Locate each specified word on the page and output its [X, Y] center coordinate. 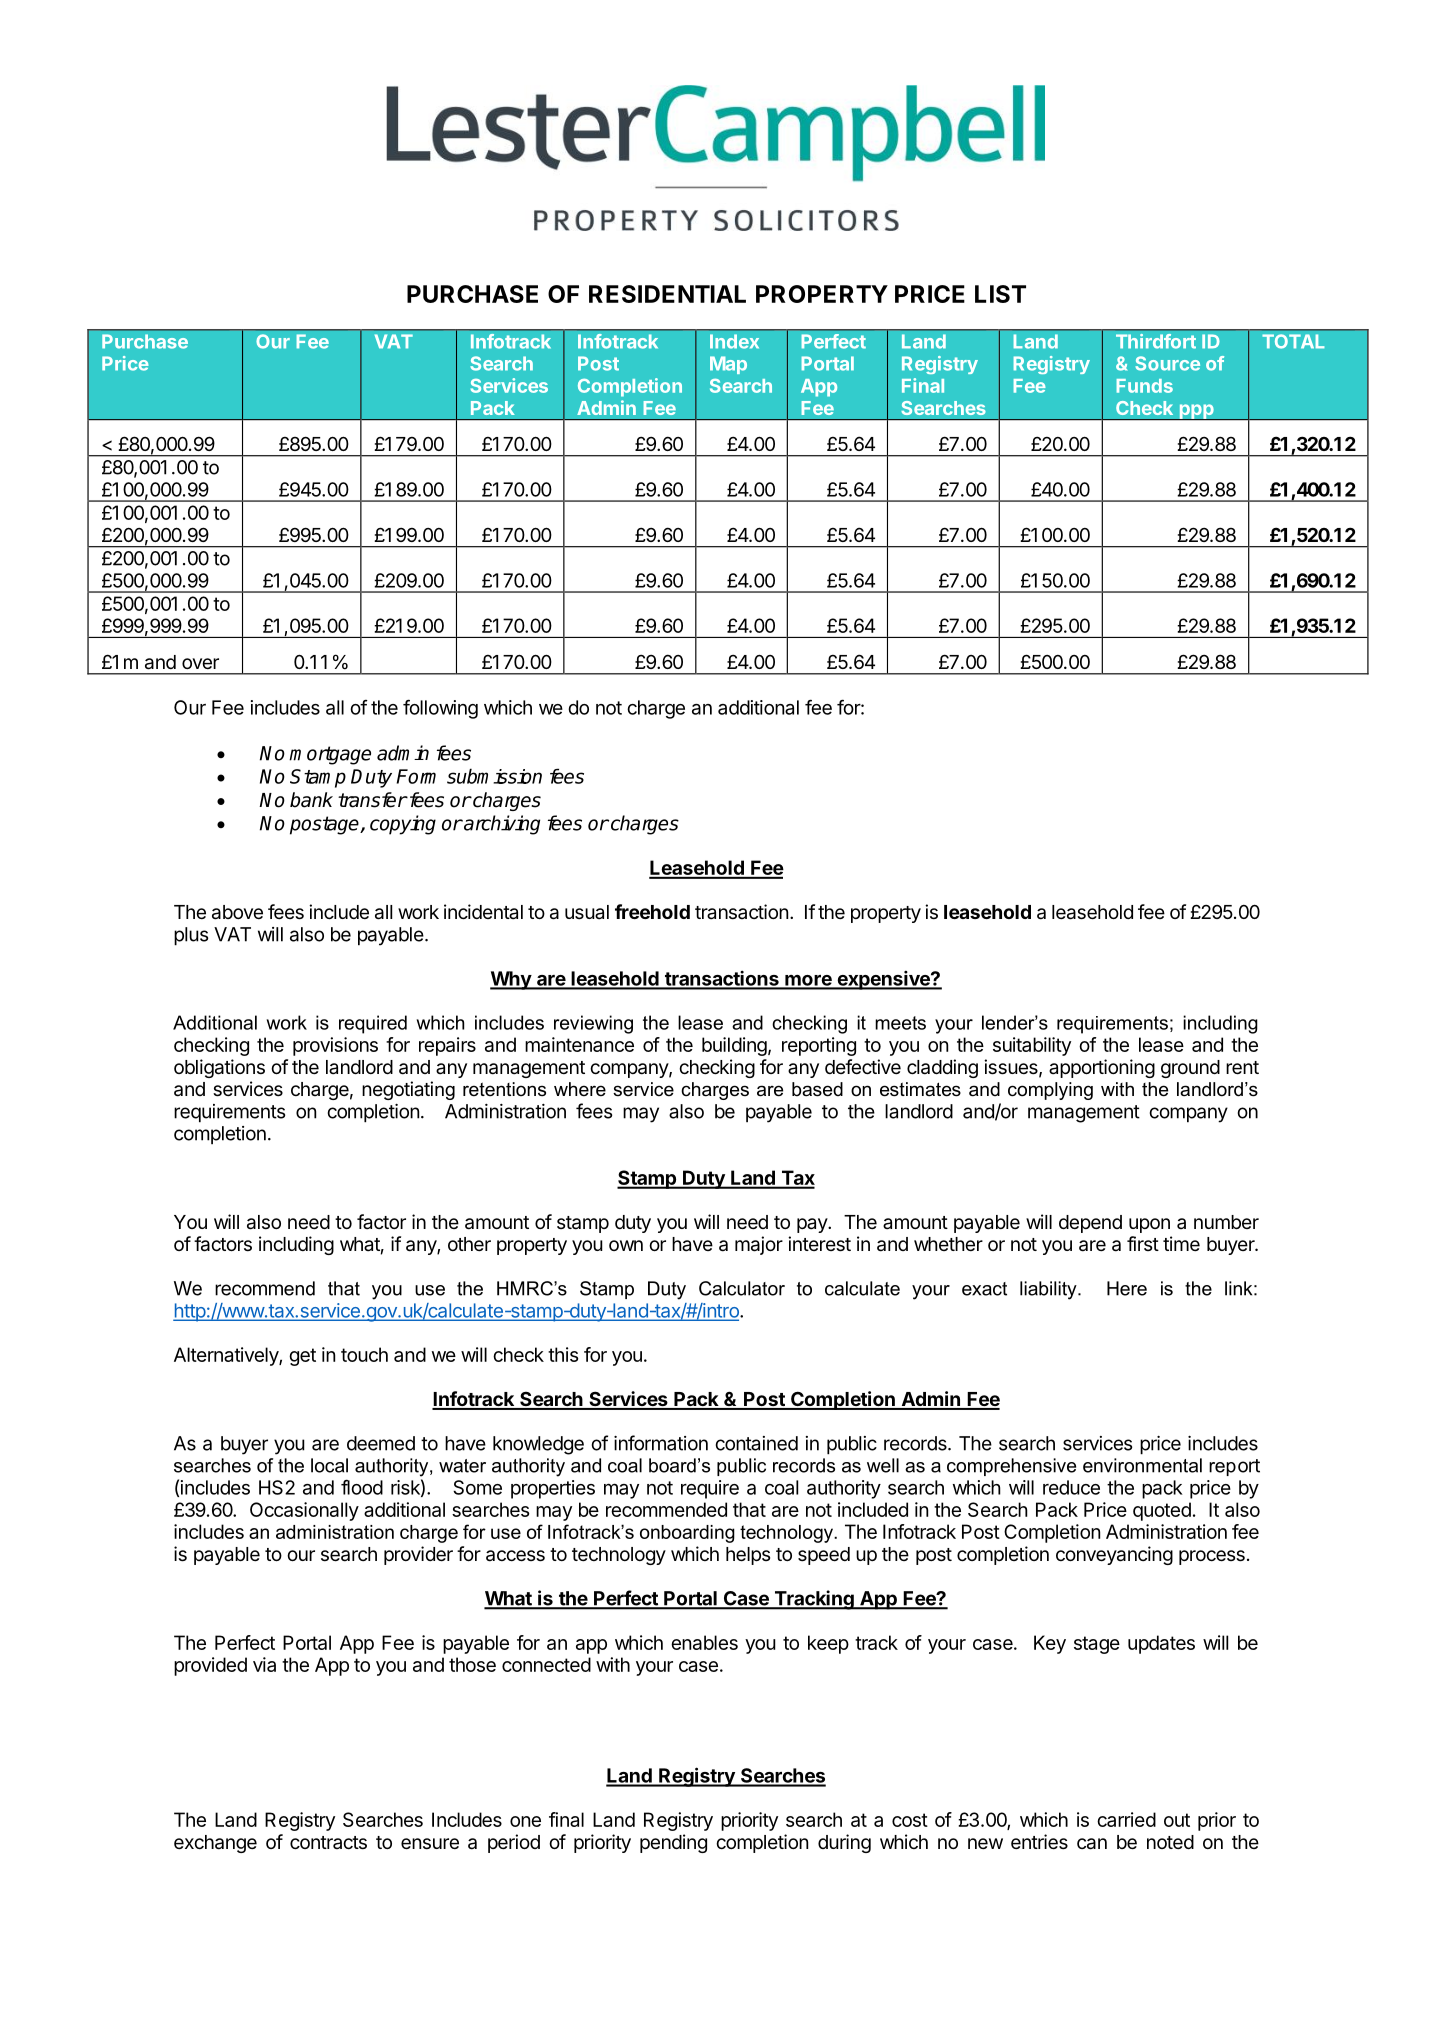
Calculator [742, 1288]
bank [311, 800]
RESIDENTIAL [667, 294]
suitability [1032, 1046]
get [302, 1357]
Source [1167, 363]
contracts [328, 1843]
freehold [652, 911]
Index [734, 341]
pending [673, 1843]
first [1143, 1243]
